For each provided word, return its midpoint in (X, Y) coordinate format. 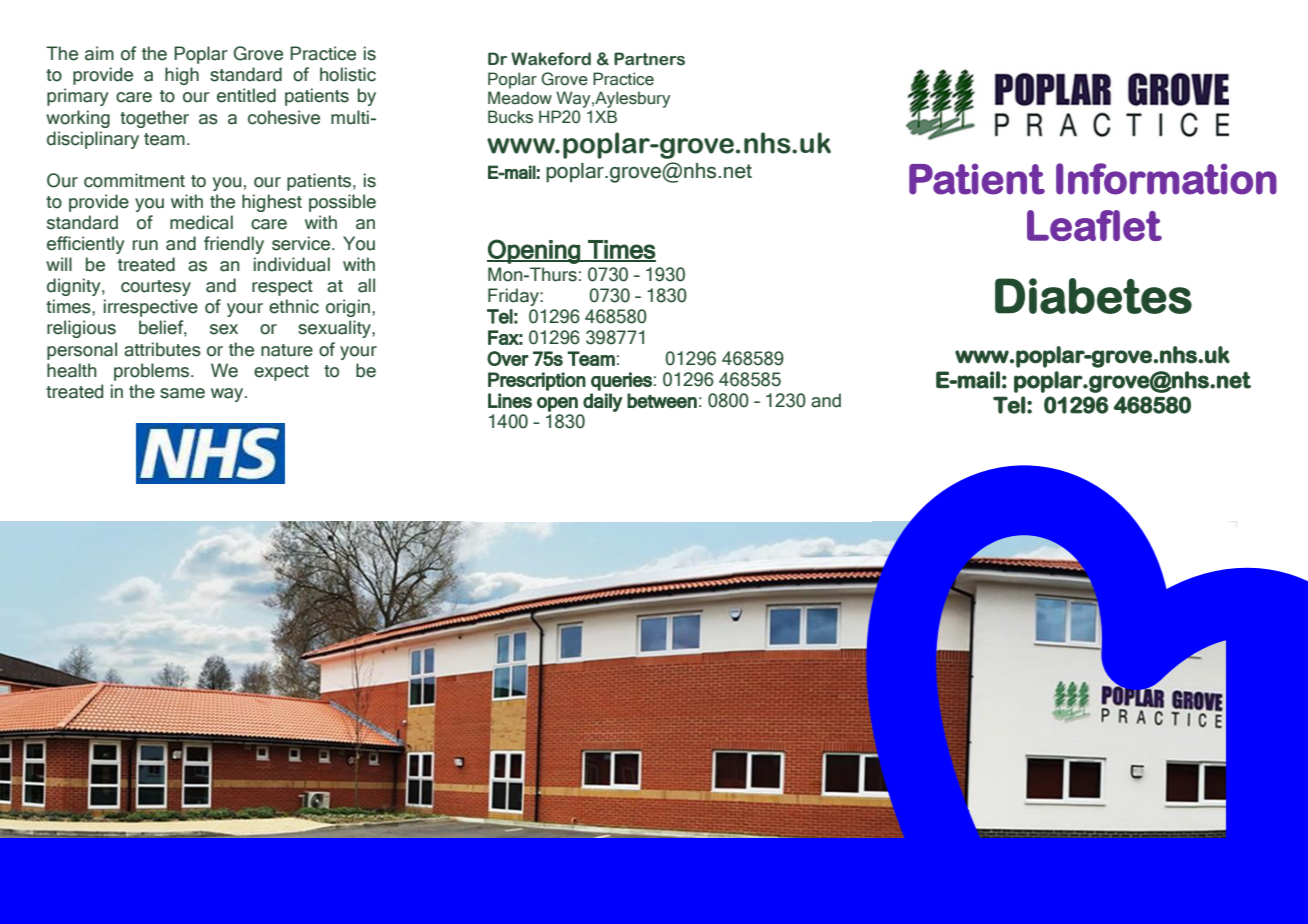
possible (342, 203)
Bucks (510, 117)
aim (99, 53)
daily (603, 402)
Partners (649, 59)
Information (1166, 179)
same (182, 393)
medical (201, 222)
